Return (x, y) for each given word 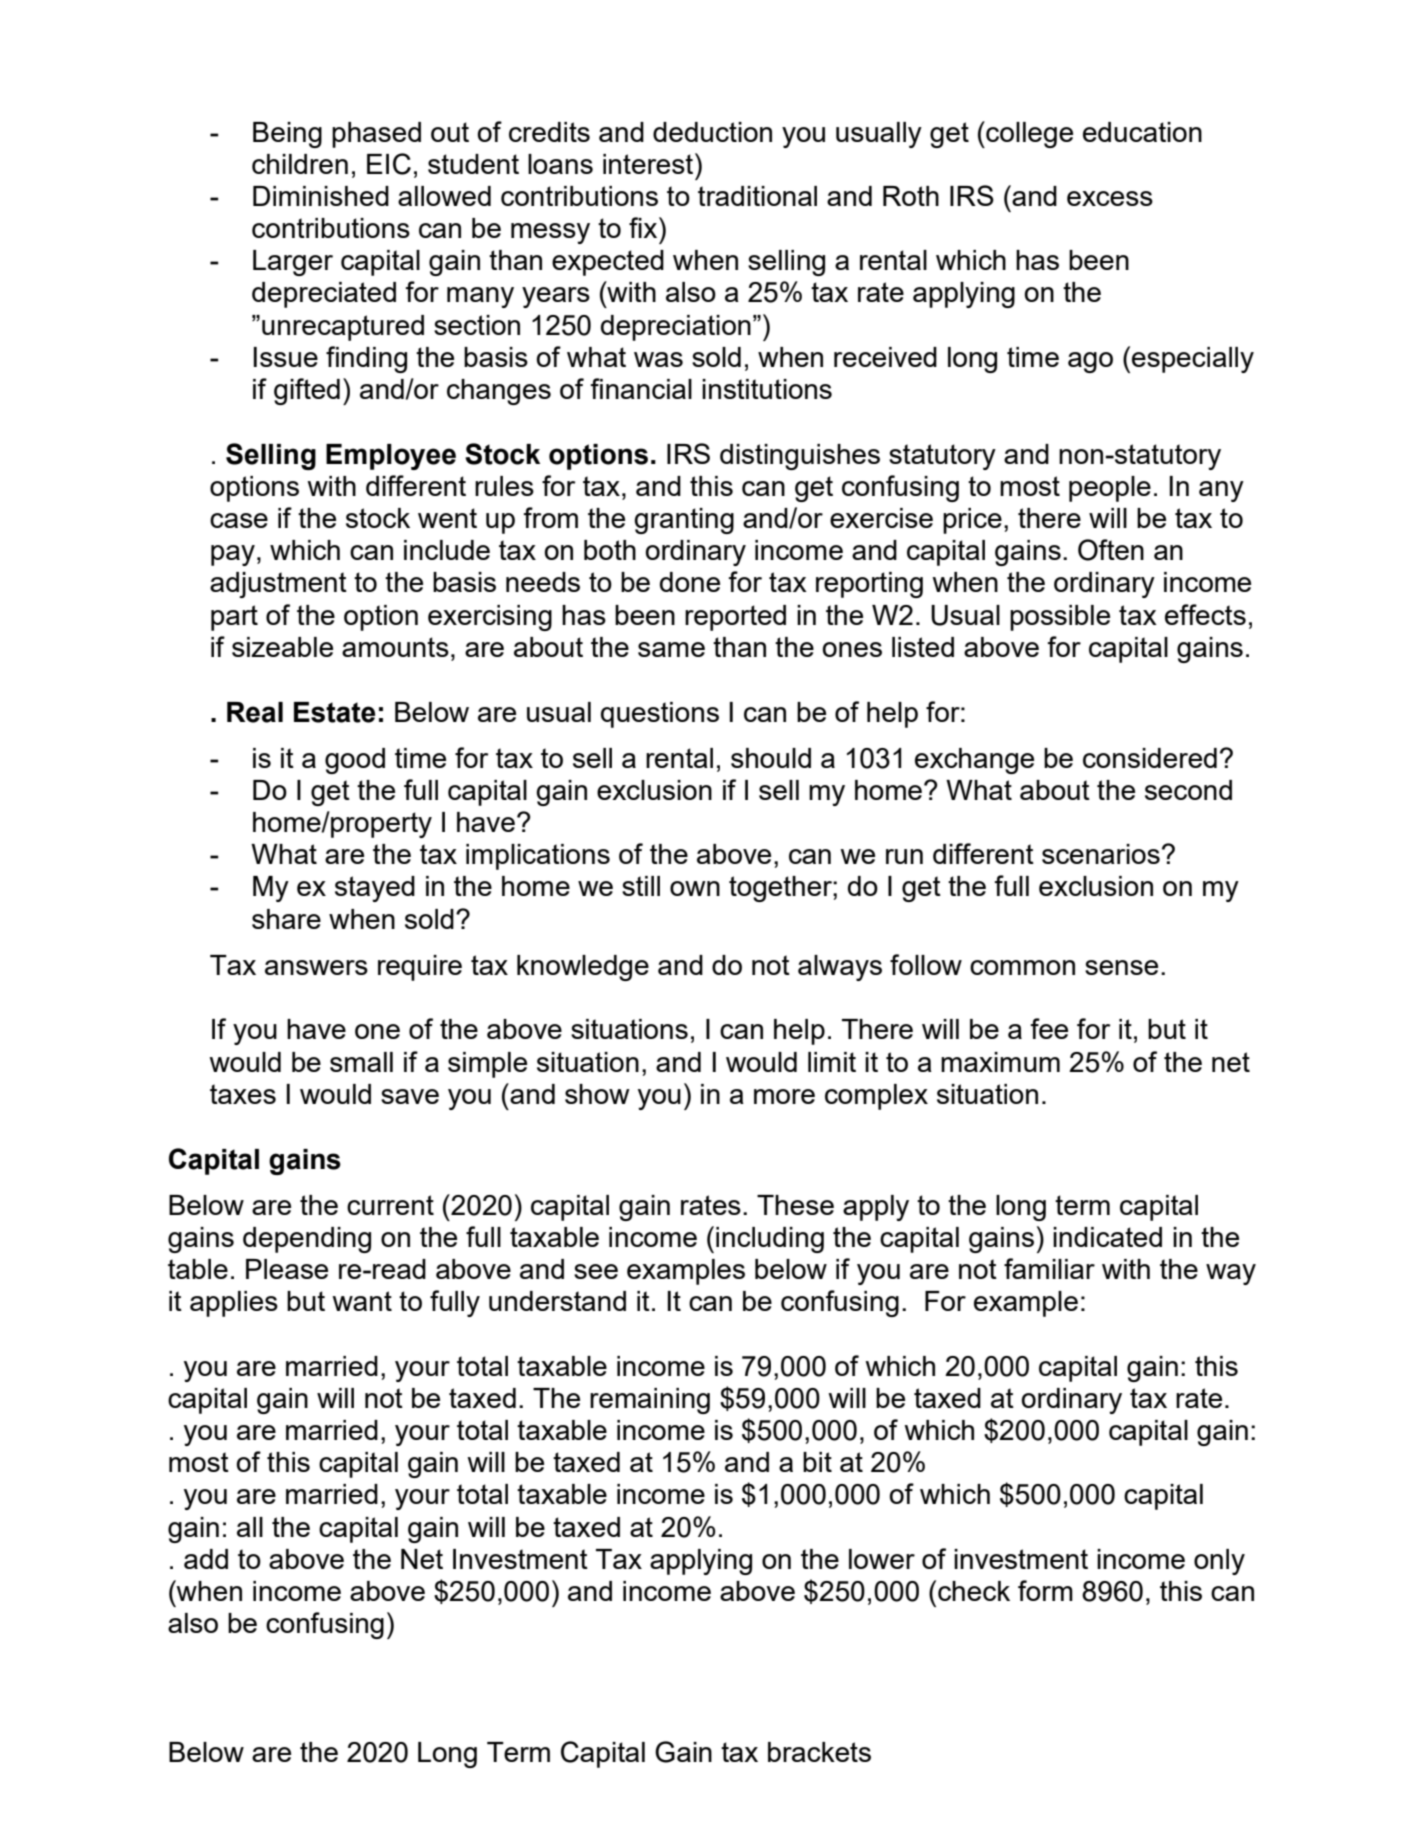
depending (307, 1240)
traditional (757, 196)
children (300, 164)
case (239, 520)
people (1110, 489)
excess (1110, 198)
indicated (1107, 1237)
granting (684, 521)
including (770, 1240)
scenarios (1101, 854)
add (206, 1559)
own (695, 888)
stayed (375, 889)
